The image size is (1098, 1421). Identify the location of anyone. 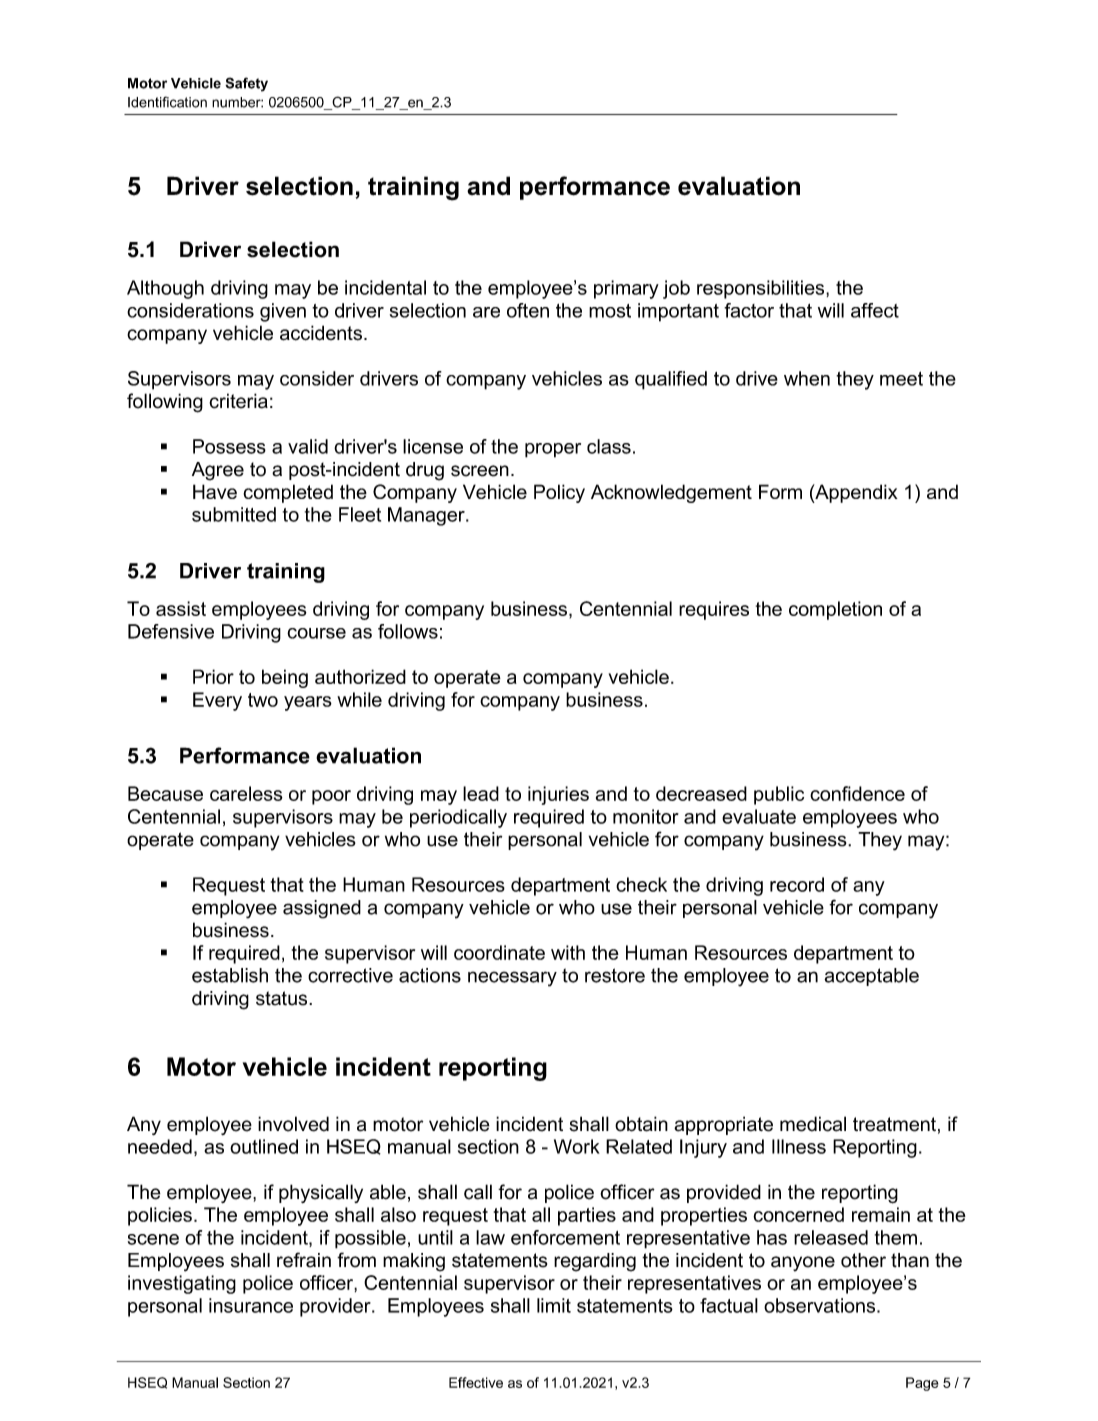
(803, 1264).
